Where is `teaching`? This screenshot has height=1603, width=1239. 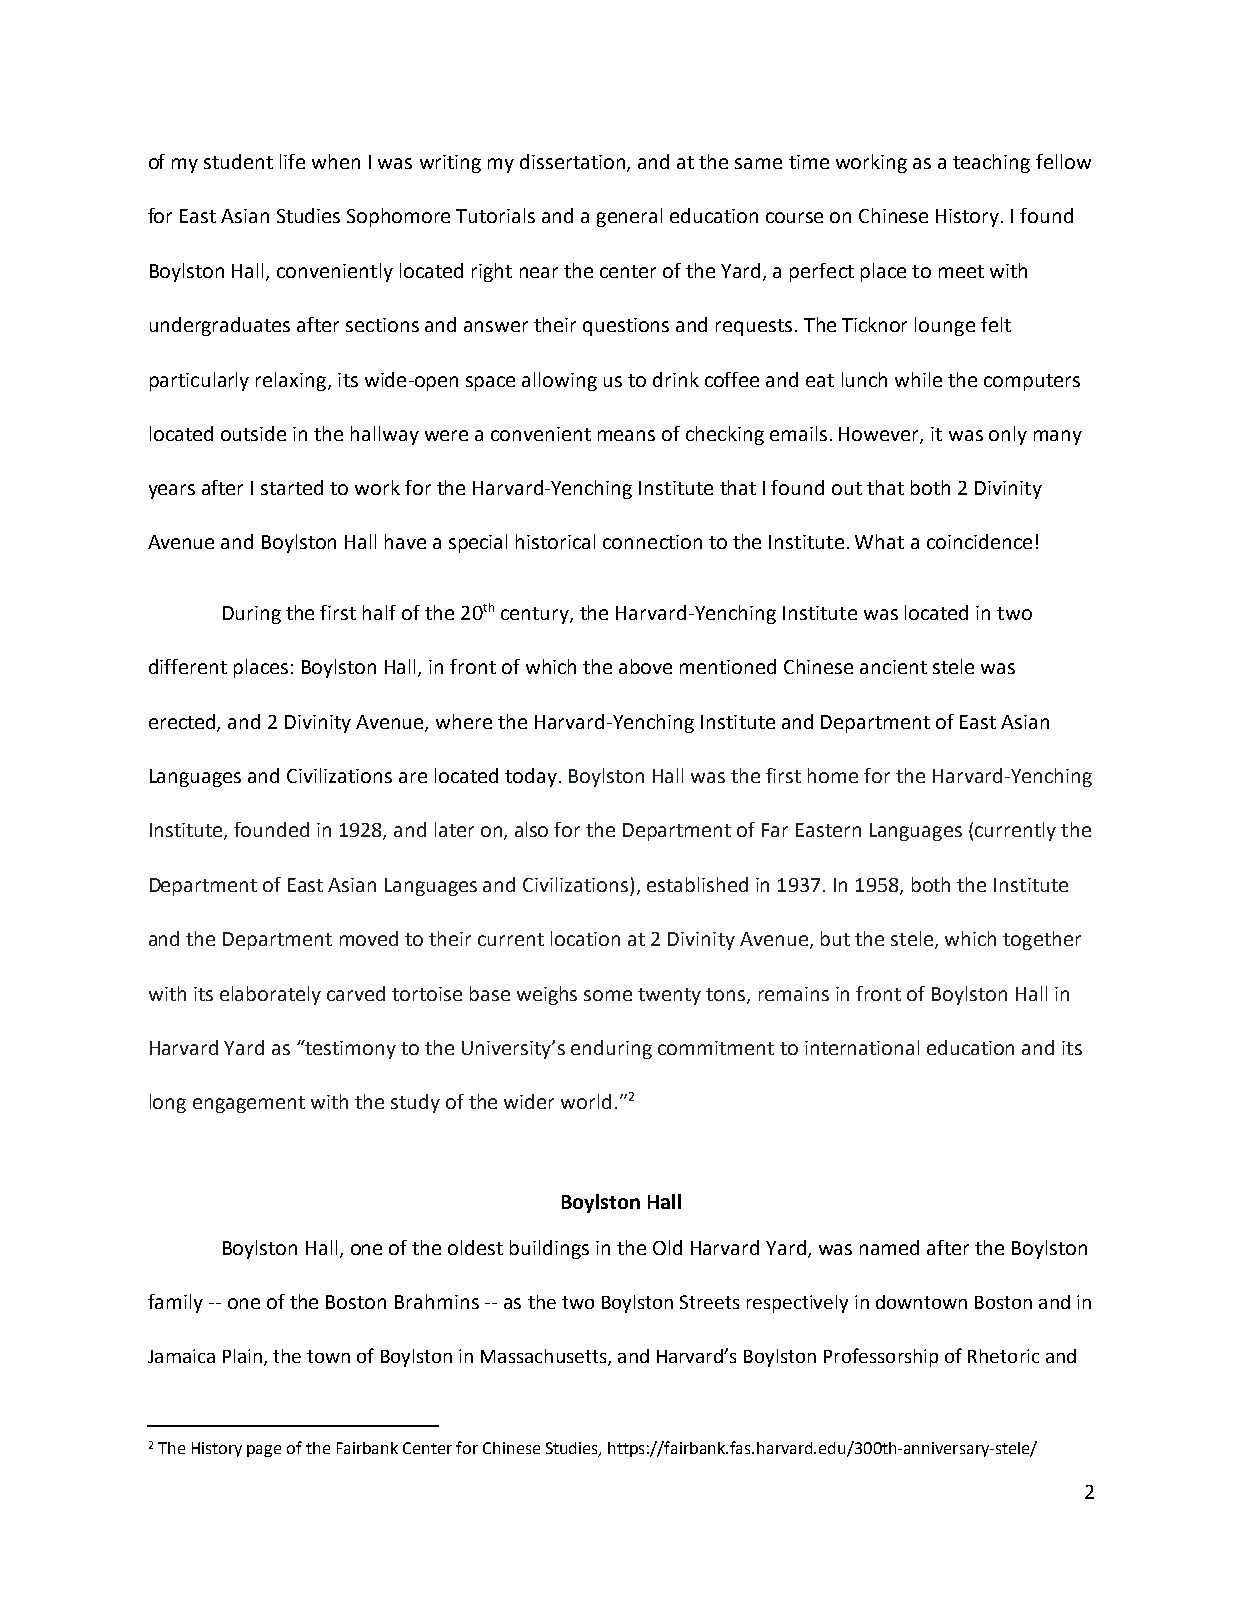 teaching is located at coordinates (991, 163).
